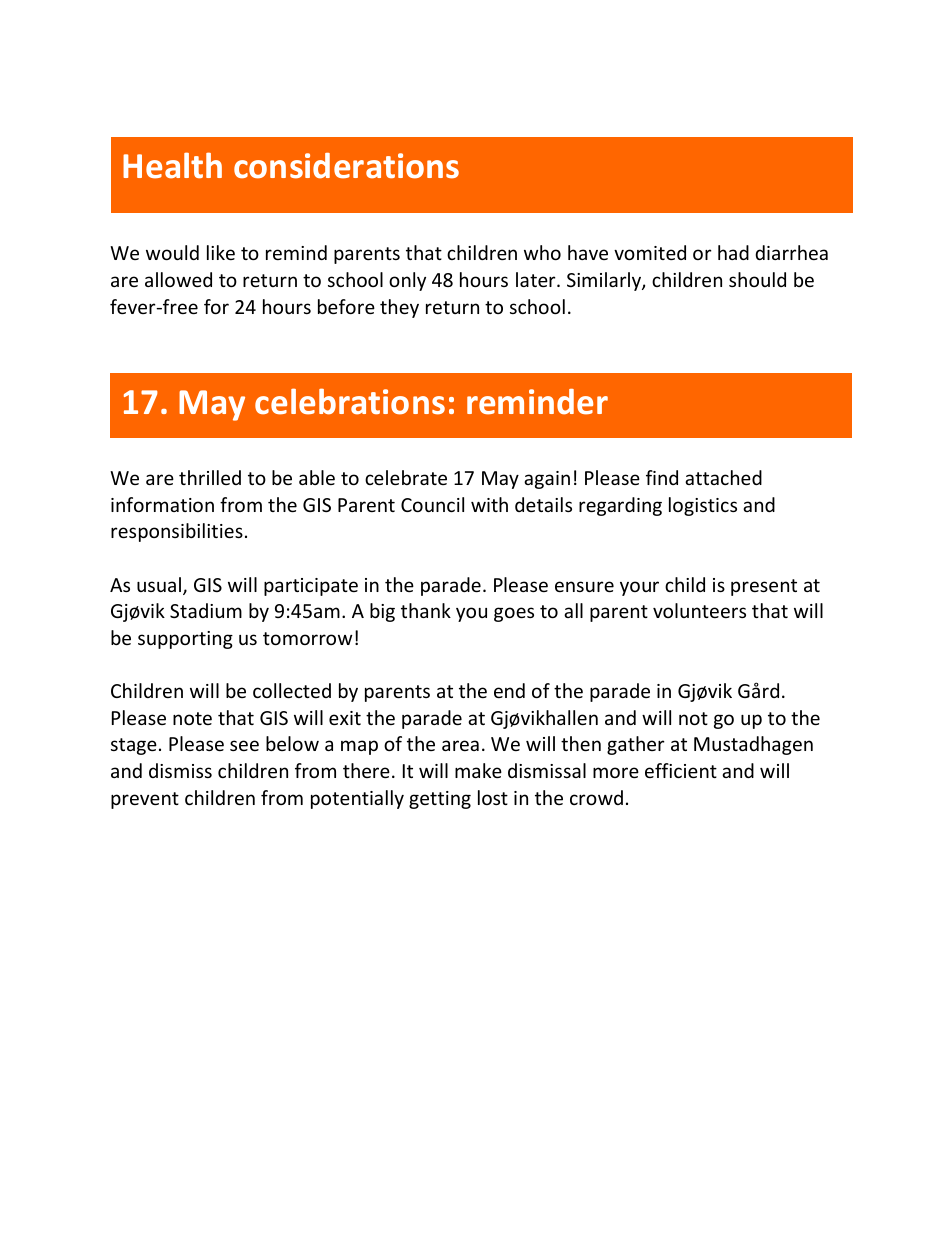  What do you see at coordinates (172, 165) in the screenshot?
I see `Health` at bounding box center [172, 165].
